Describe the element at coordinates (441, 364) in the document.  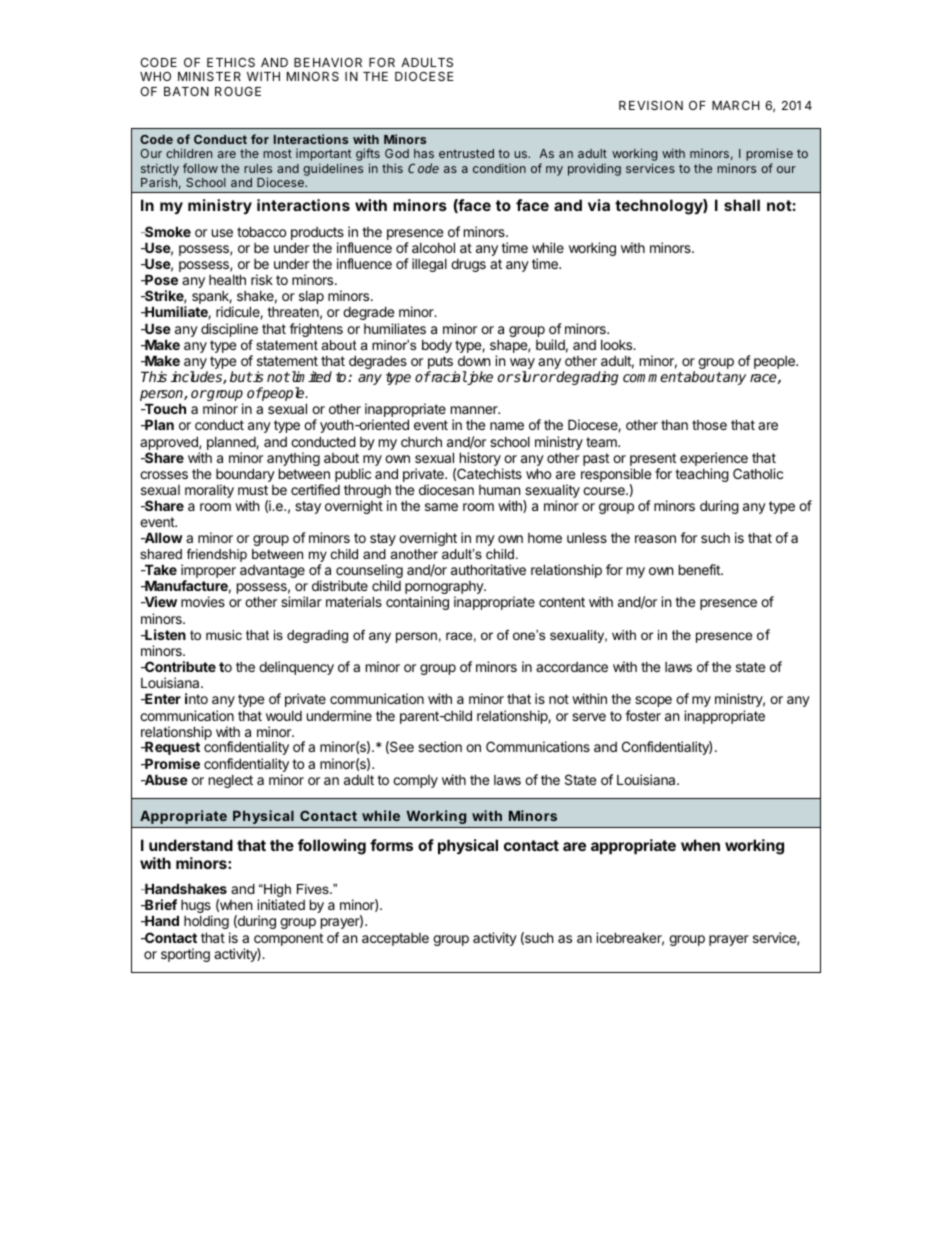
I see `puts` at that location.
